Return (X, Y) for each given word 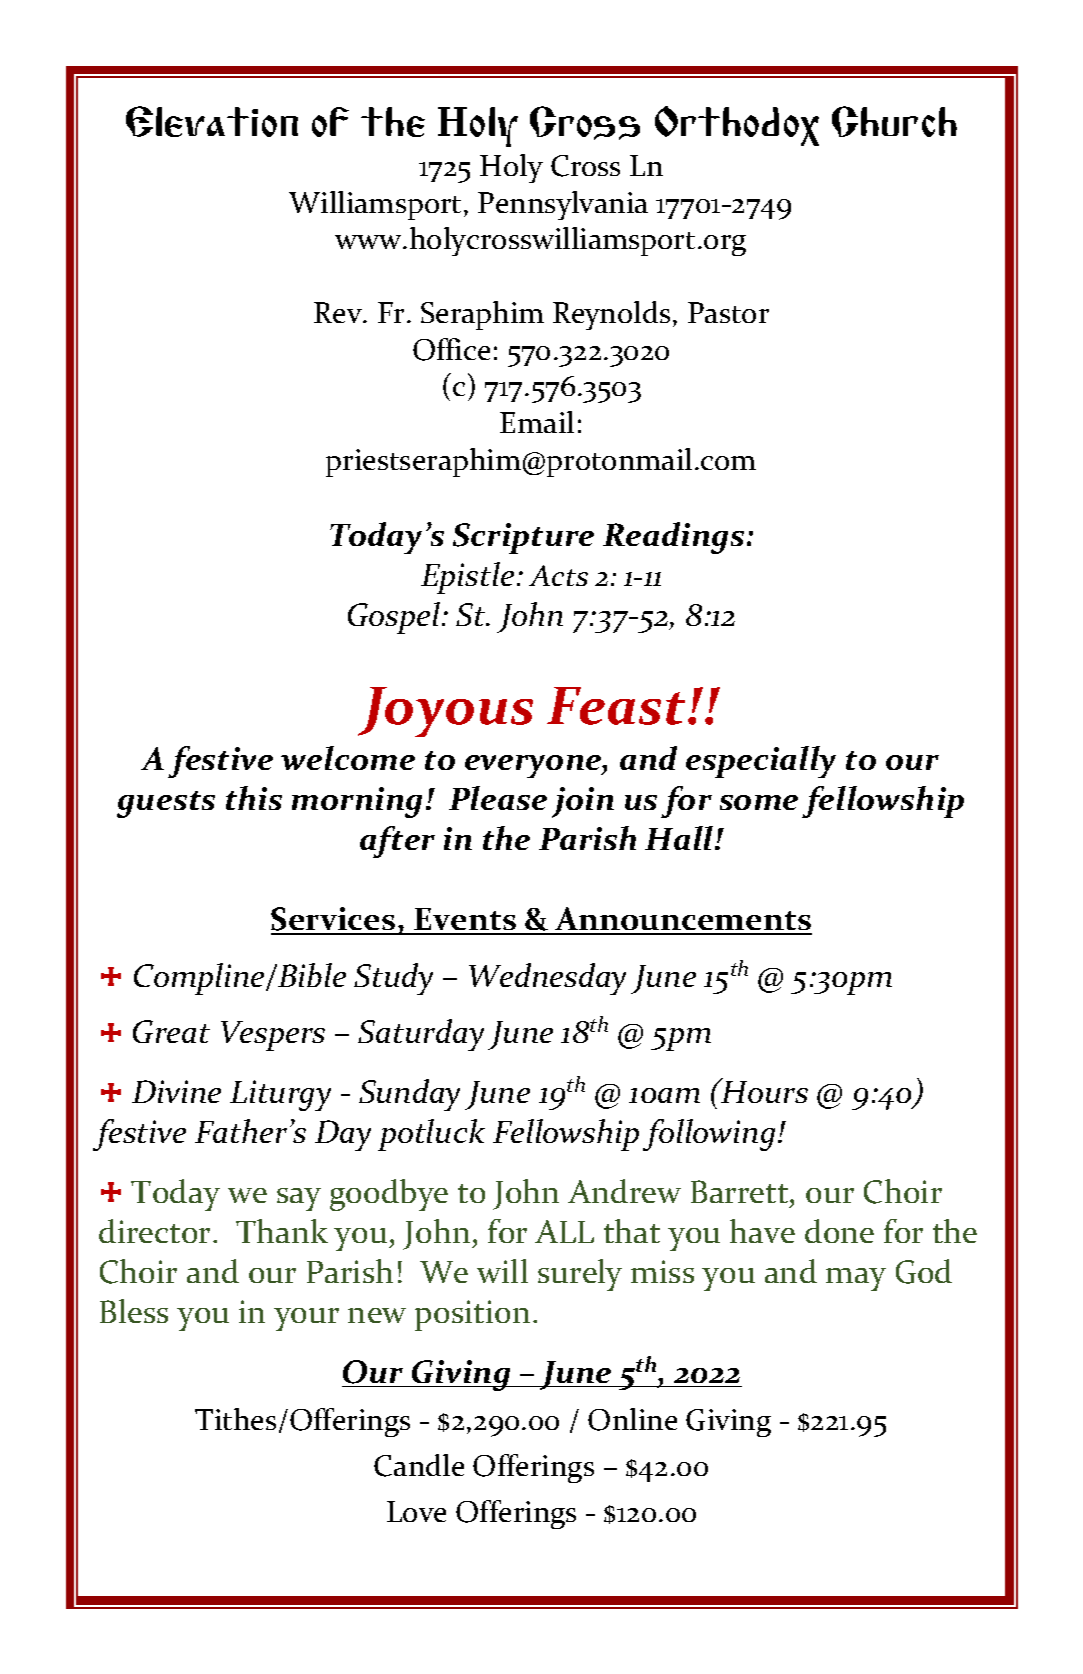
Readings (673, 538)
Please (498, 798)
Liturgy (280, 1095)
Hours (763, 1090)
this (254, 798)
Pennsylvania (563, 205)
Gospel (395, 618)
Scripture (523, 538)
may (856, 1279)
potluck (431, 1135)
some (759, 802)
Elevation (212, 121)
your (306, 1319)
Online (632, 1419)
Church (894, 121)
